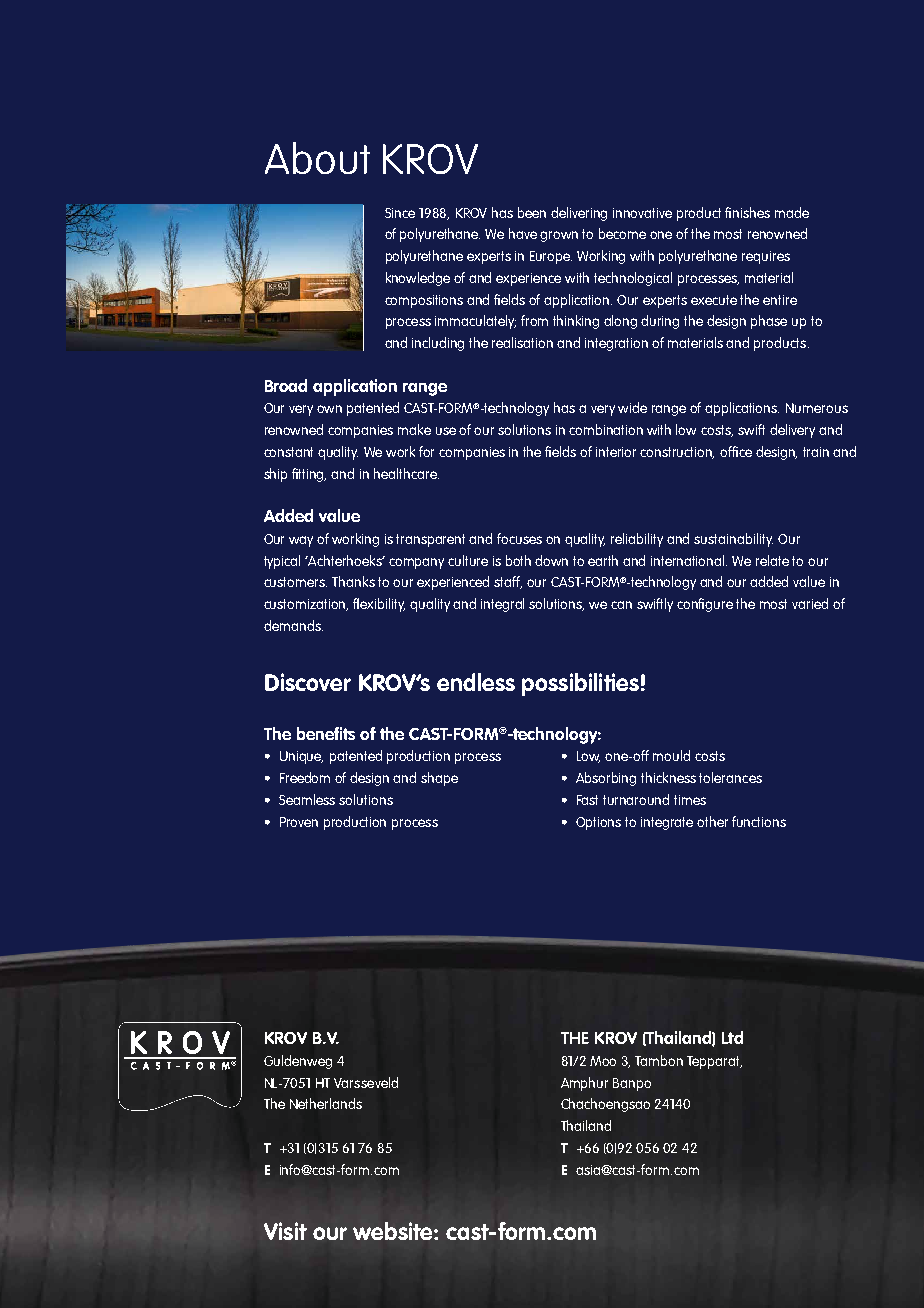  Describe the element at coordinates (730, 777) in the document. I see `tolerances` at that location.
